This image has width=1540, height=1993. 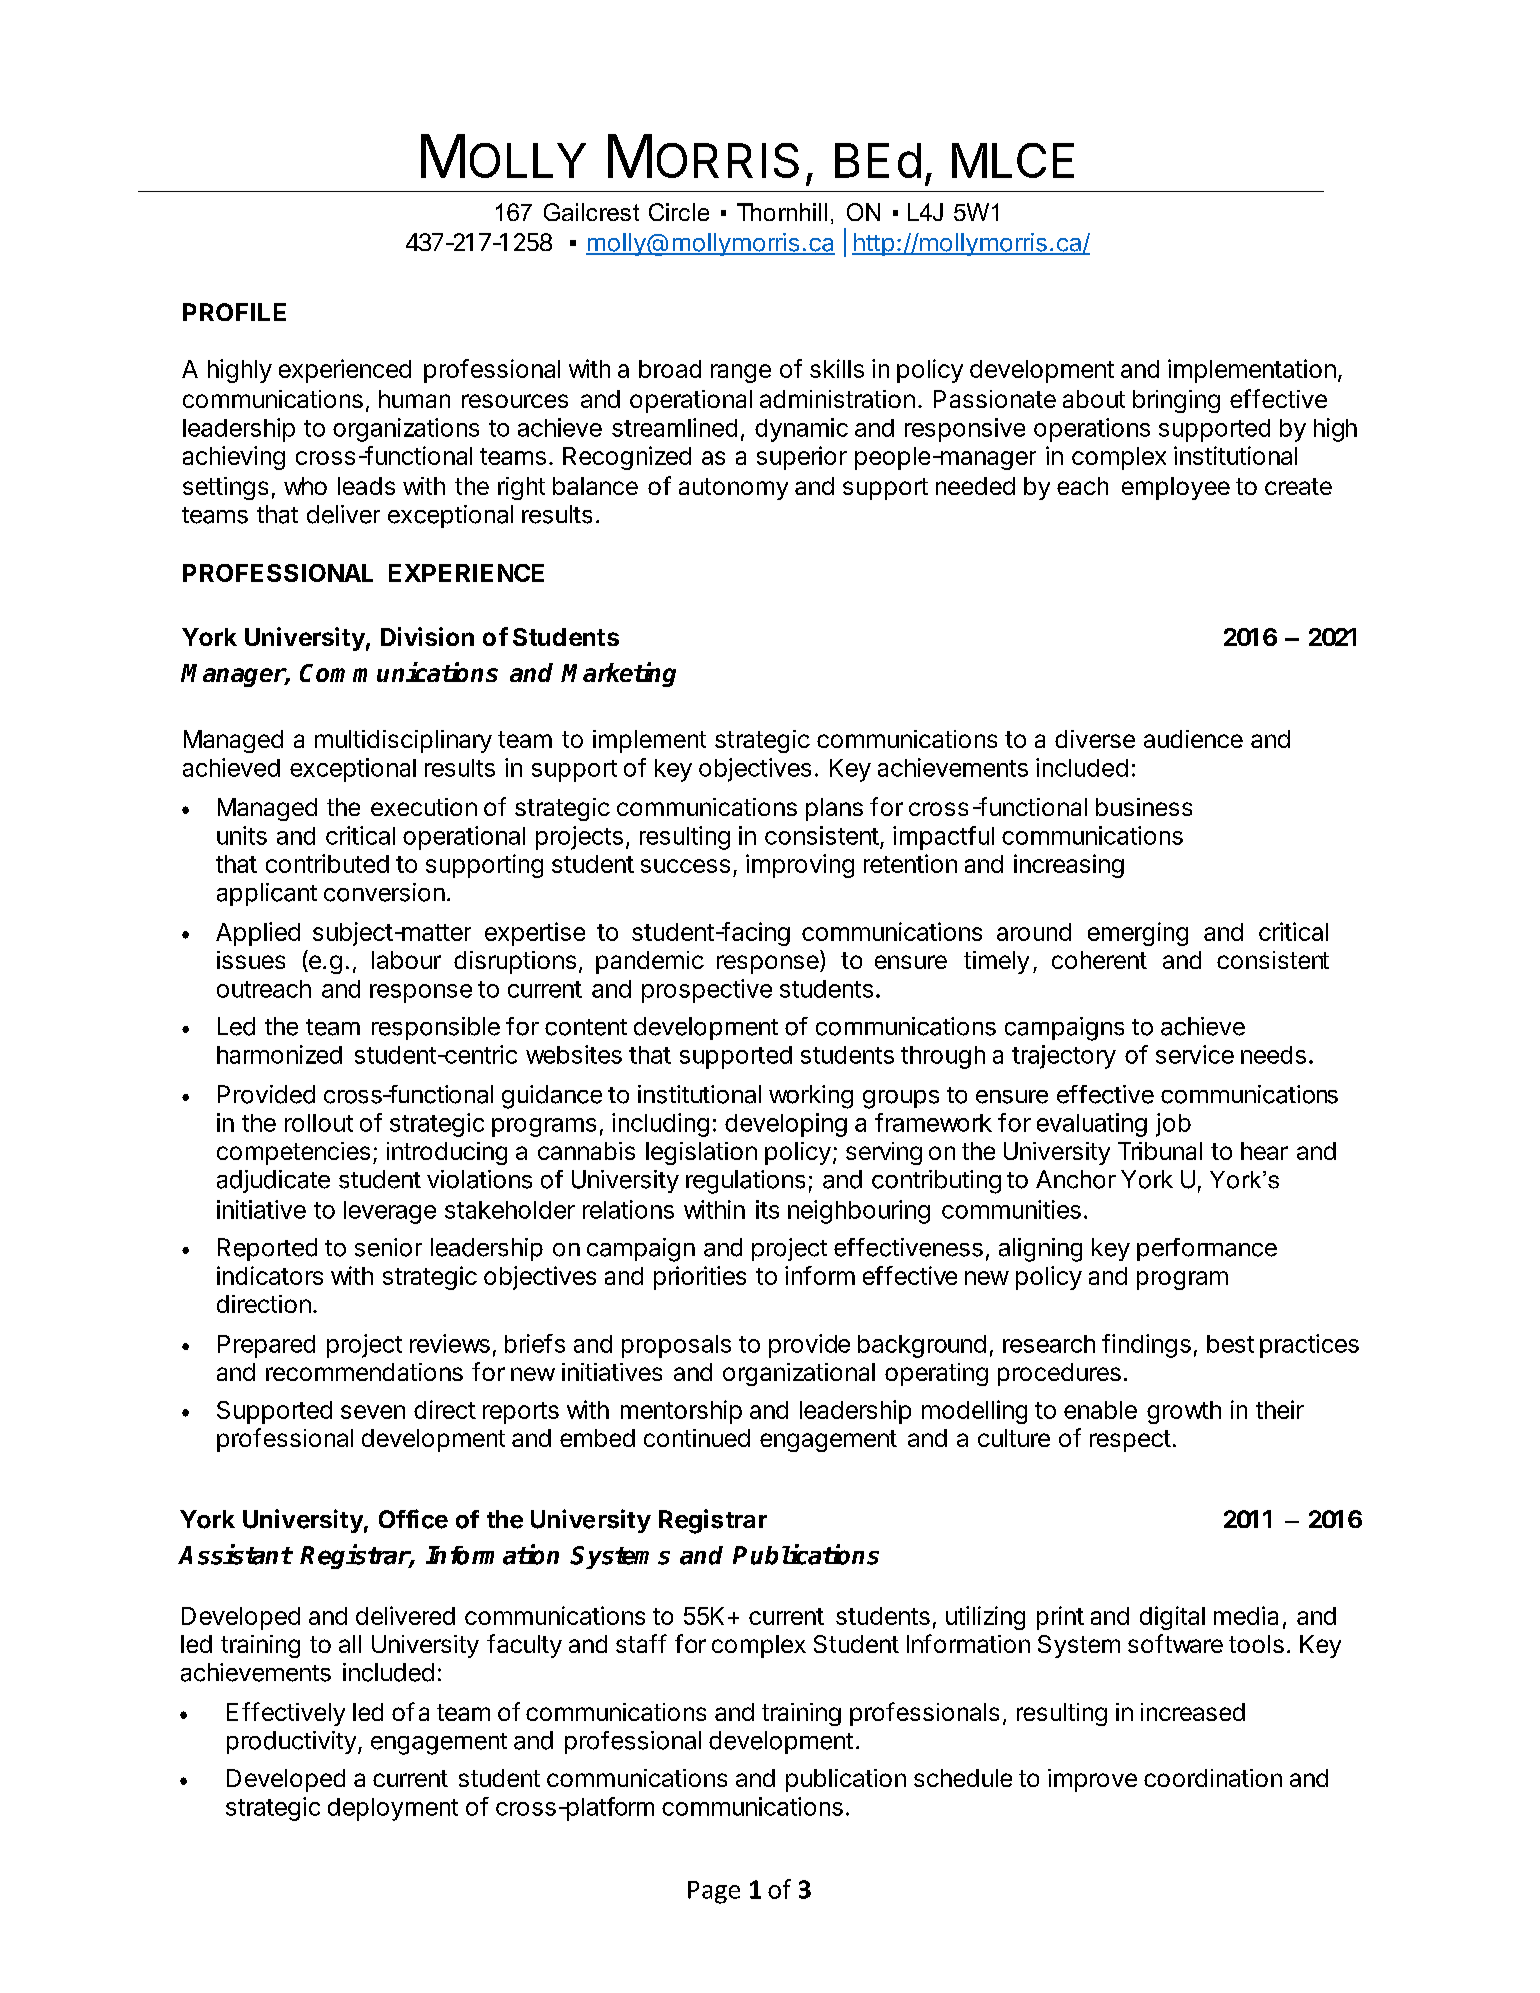 I want to click on deployment, so click(x=393, y=1809).
